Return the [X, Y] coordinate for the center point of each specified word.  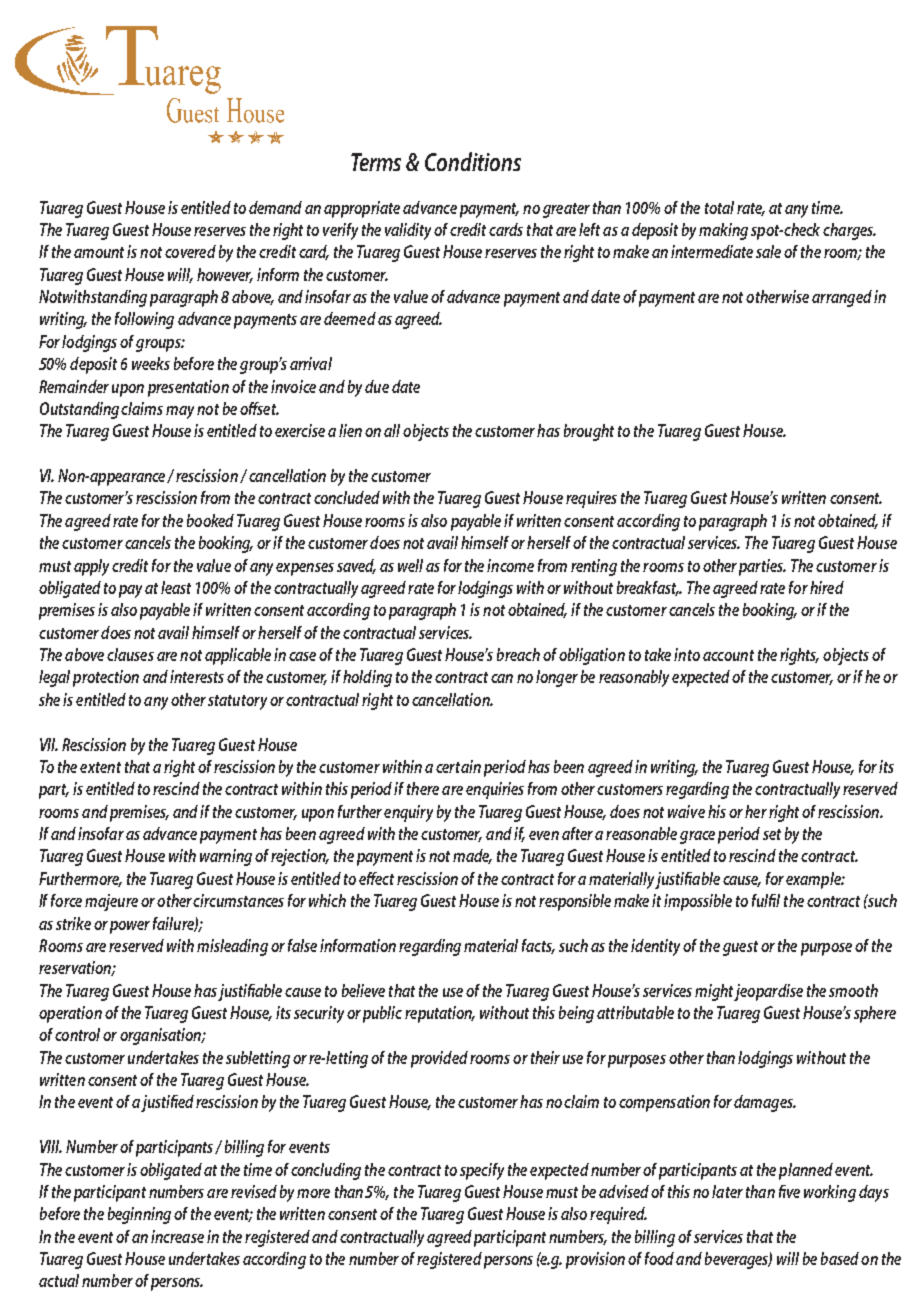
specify [482, 1171]
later [727, 1191]
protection [106, 678]
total [719, 207]
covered [190, 251]
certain [458, 766]
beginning [139, 1215]
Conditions [473, 161]
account [728, 655]
